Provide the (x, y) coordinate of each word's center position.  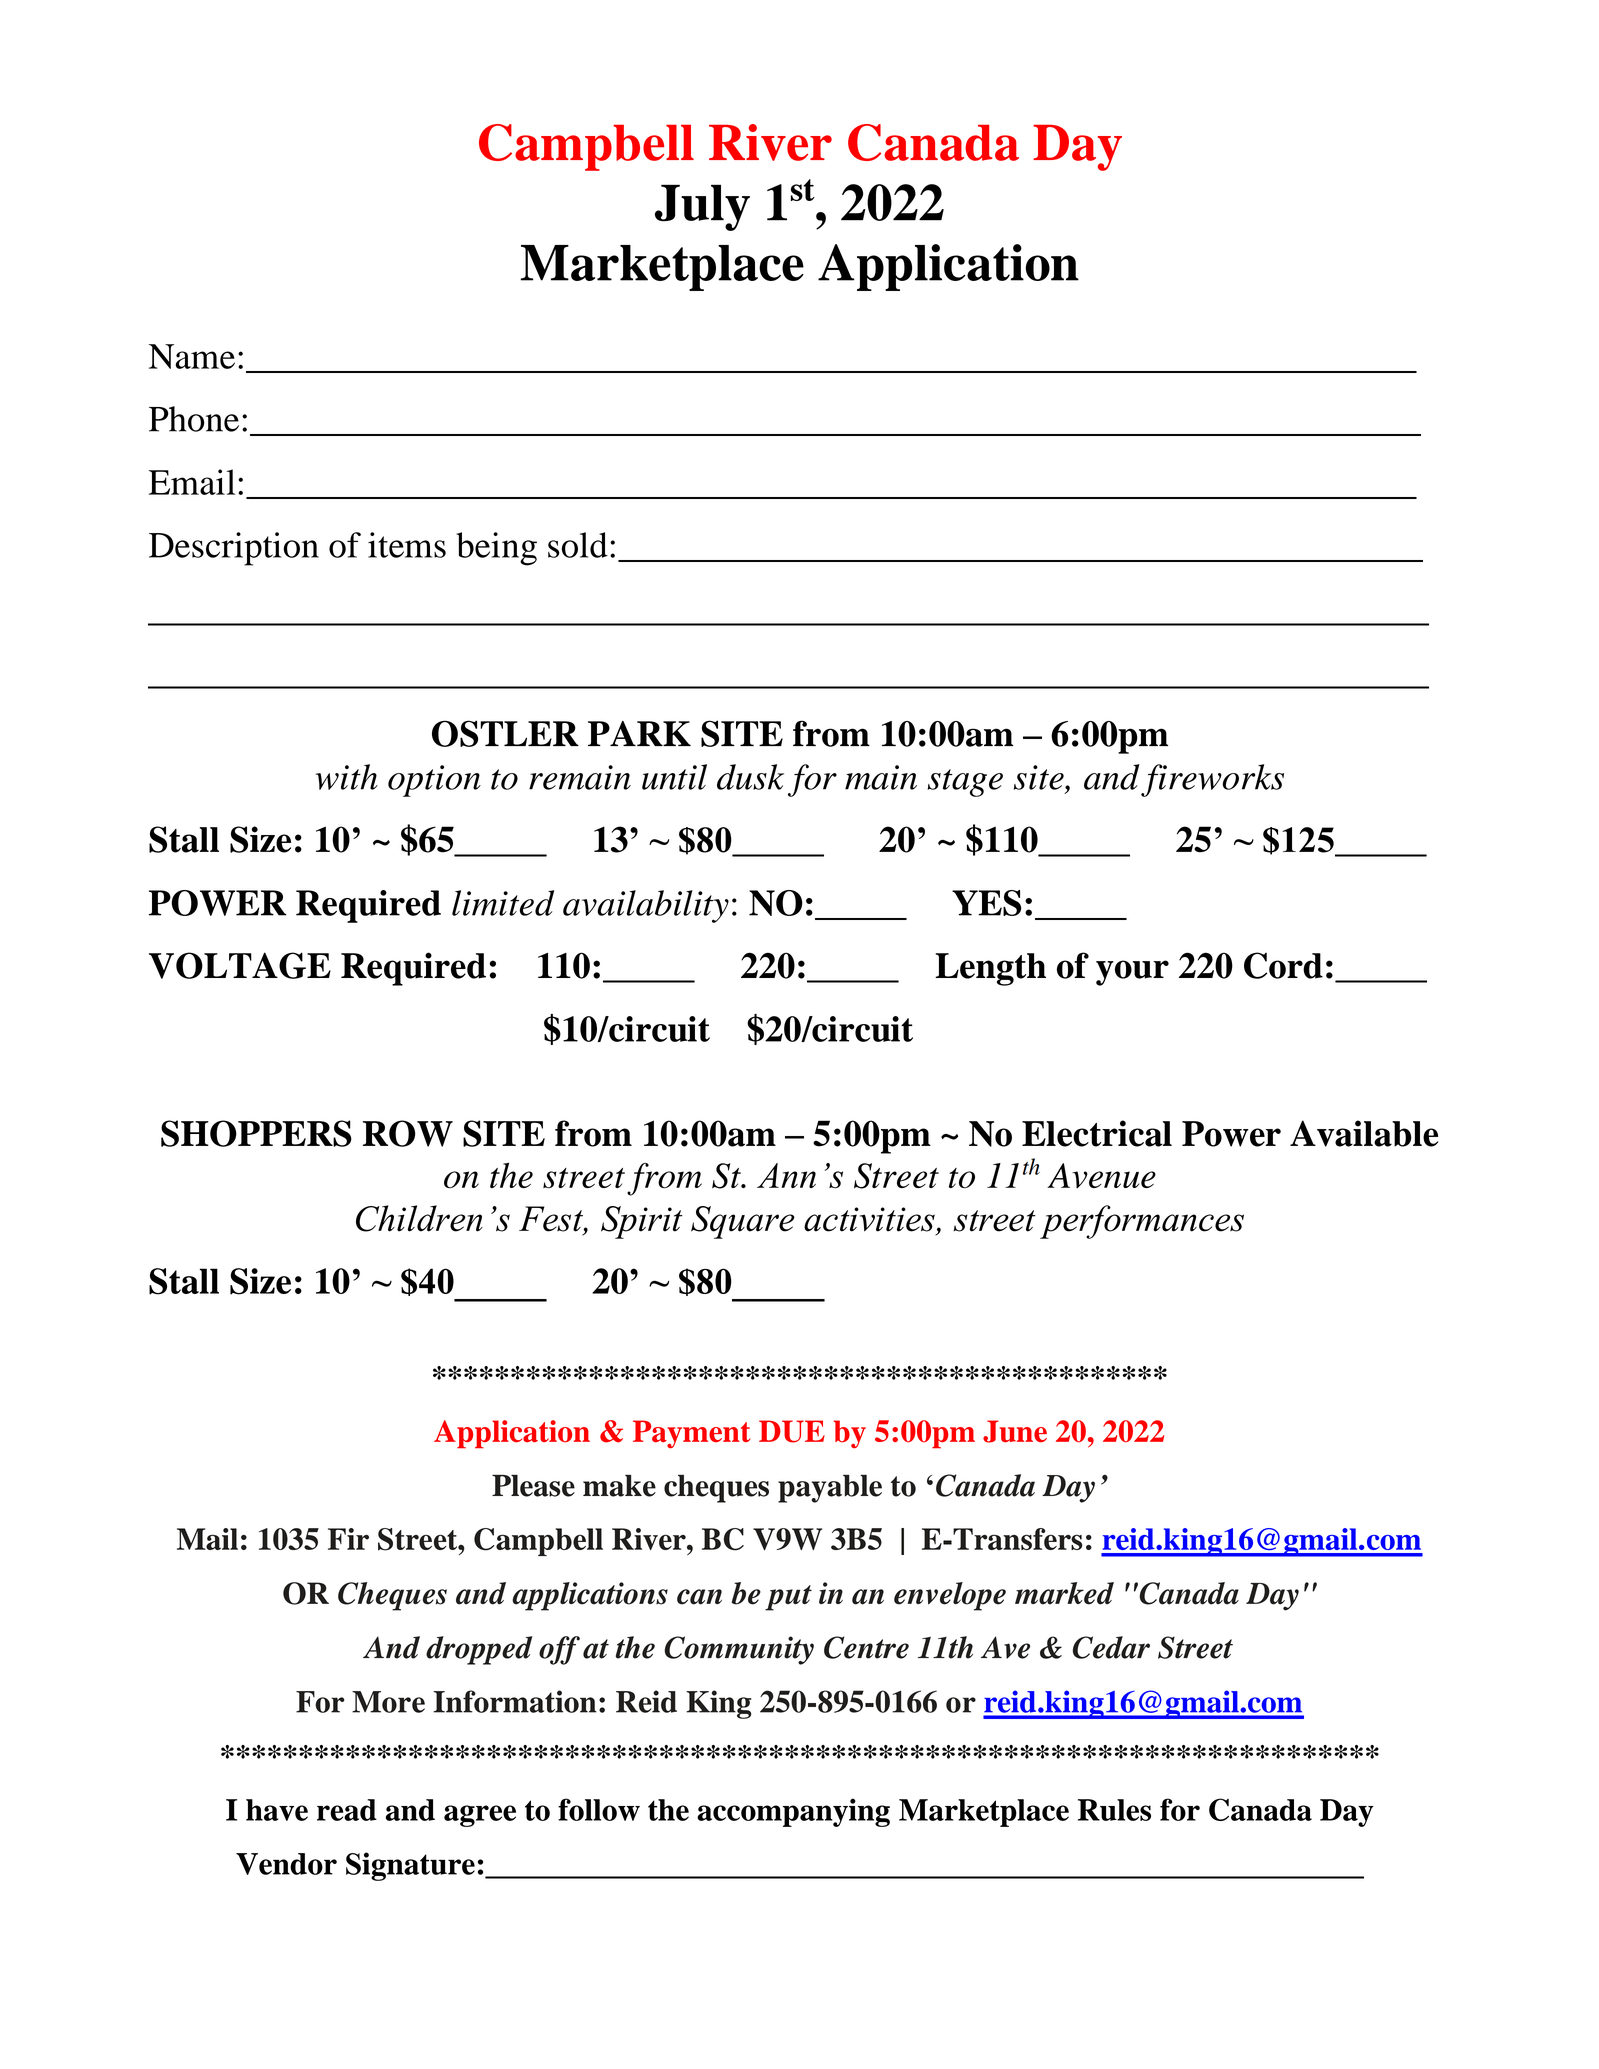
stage (965, 783)
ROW (408, 1133)
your (1132, 973)
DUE (792, 1431)
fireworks (1212, 780)
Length (990, 969)
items (407, 545)
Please (533, 1485)
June (1015, 1431)
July (702, 208)
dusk (750, 777)
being (496, 549)
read (347, 1810)
